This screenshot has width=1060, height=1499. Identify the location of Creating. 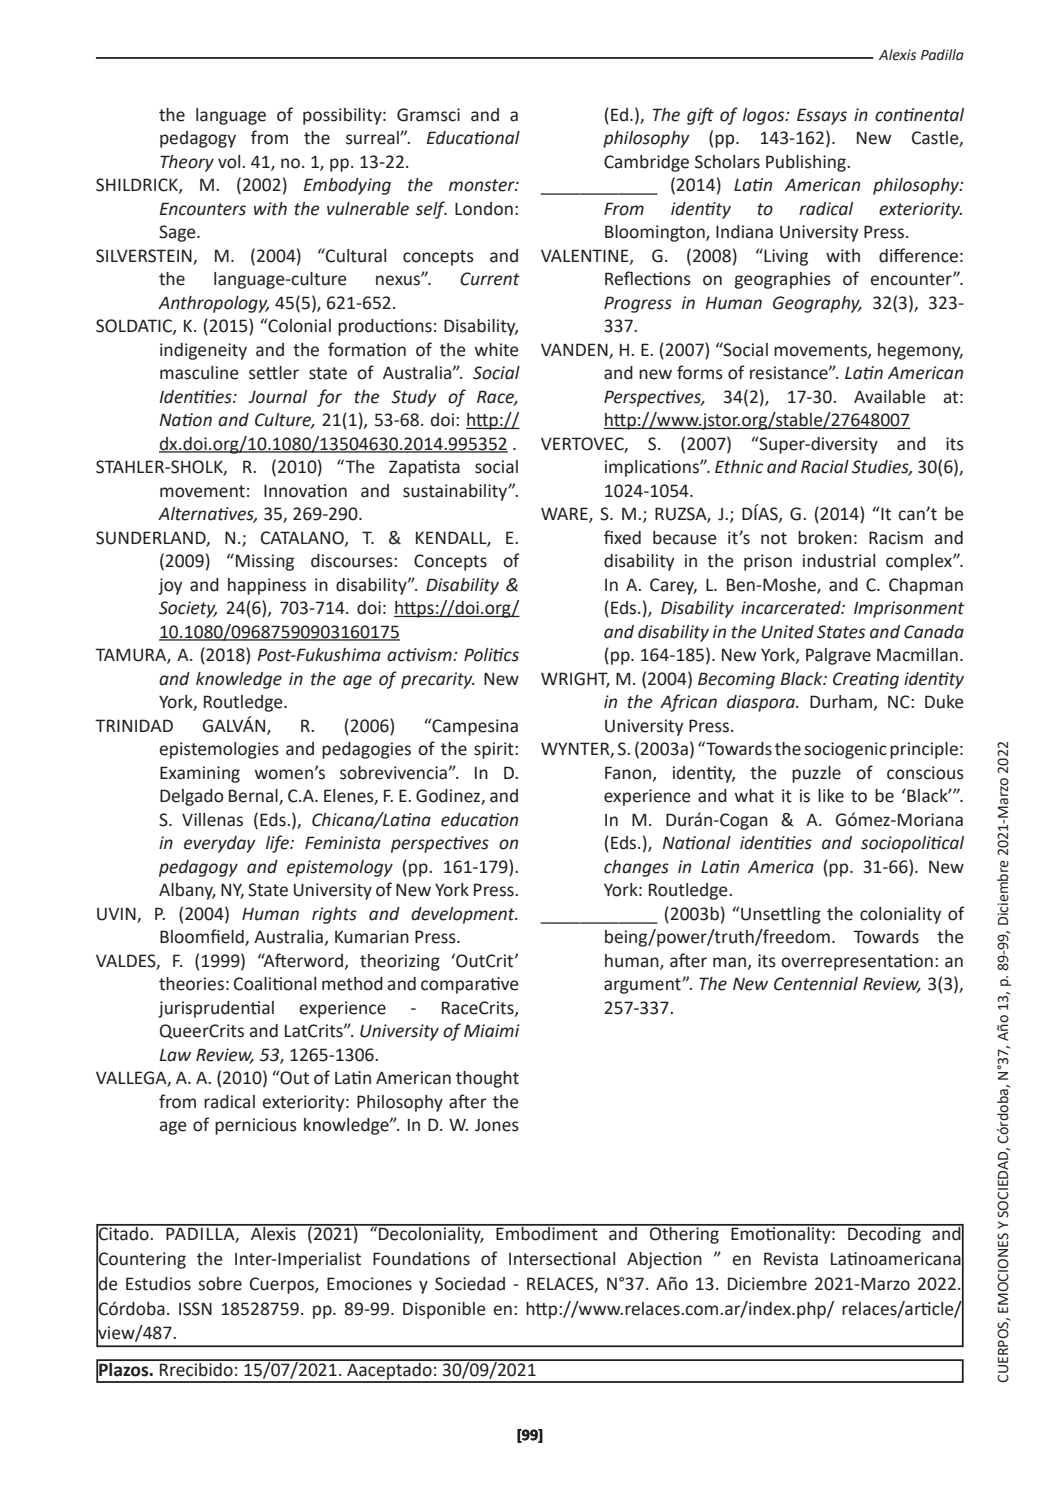
(866, 680).
